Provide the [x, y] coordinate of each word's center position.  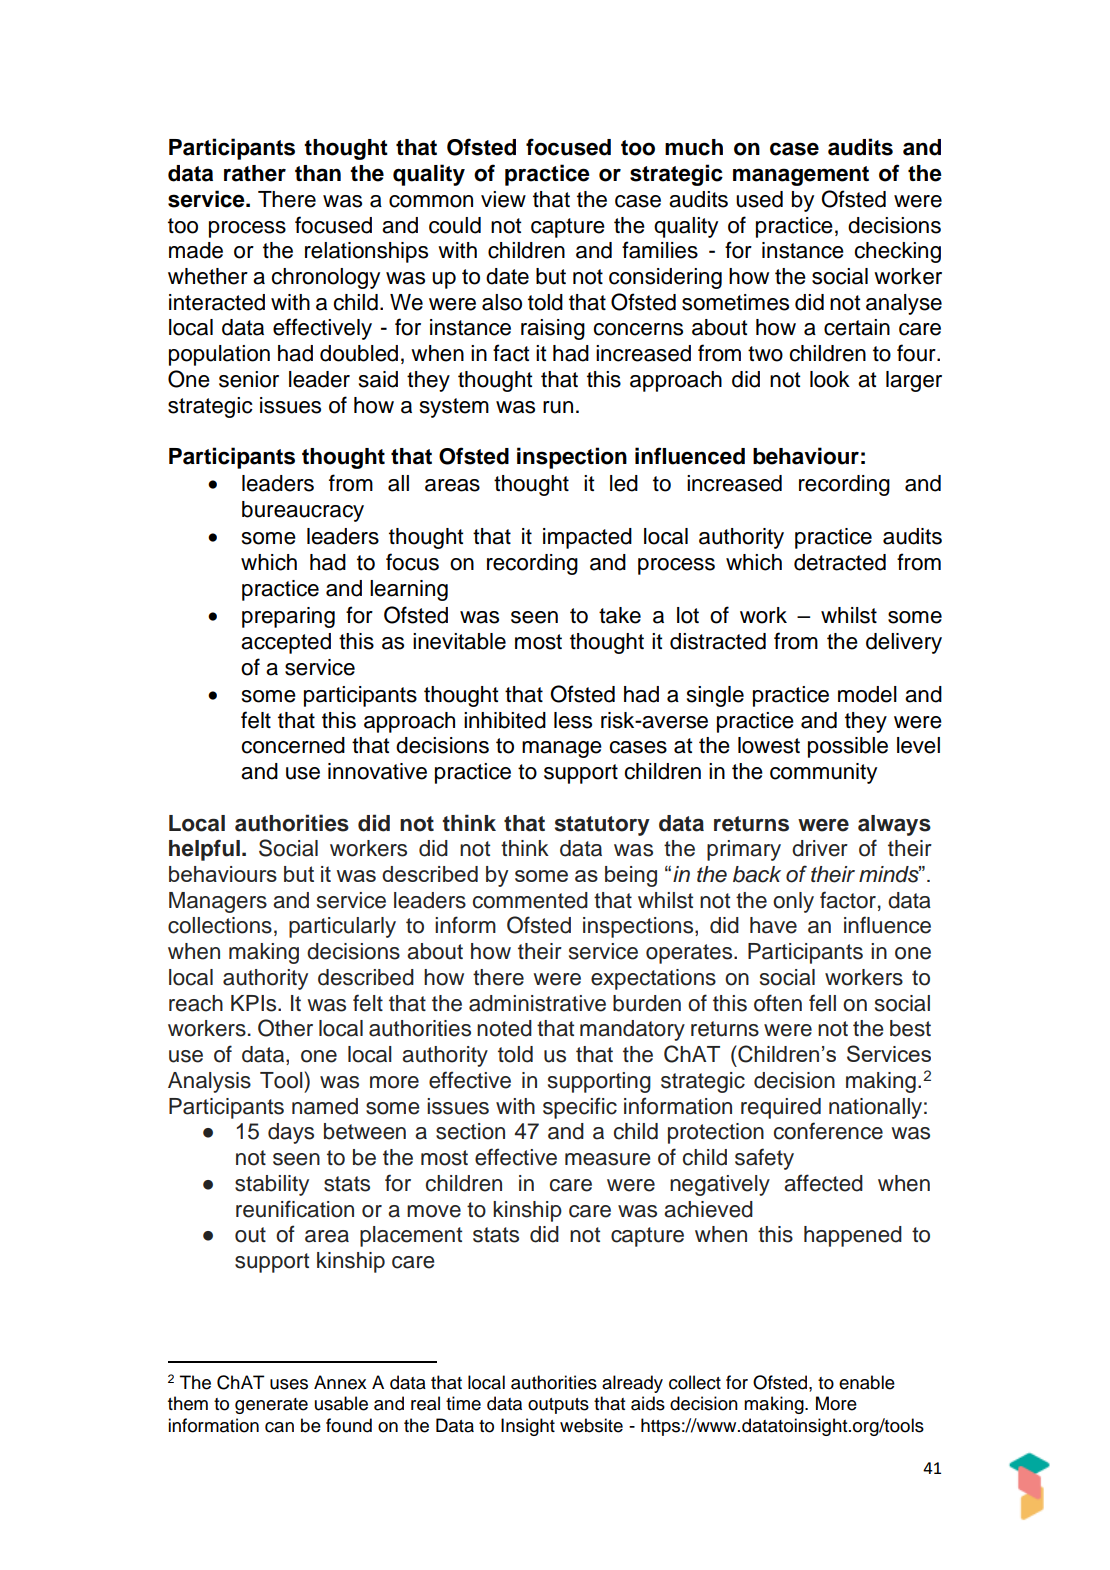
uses [289, 1384]
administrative [537, 1003]
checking [897, 252]
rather [255, 173]
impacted [587, 538]
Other [285, 1028]
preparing [288, 617]
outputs [558, 1406]
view [503, 199]
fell [822, 1003]
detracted [840, 562]
